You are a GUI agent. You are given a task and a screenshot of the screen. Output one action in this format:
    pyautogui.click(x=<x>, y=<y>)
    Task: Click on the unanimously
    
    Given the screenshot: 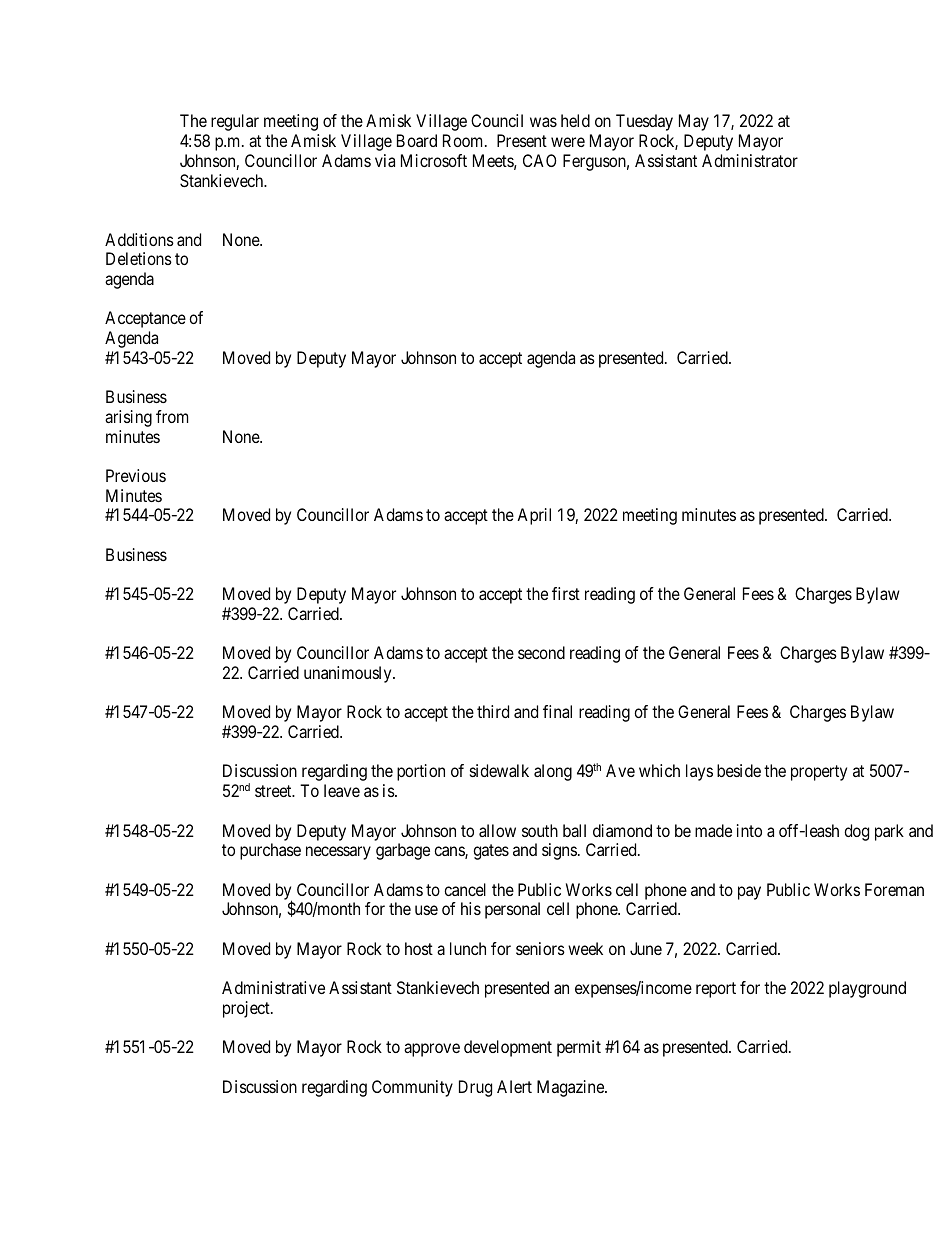 What is the action you would take?
    pyautogui.click(x=349, y=674)
